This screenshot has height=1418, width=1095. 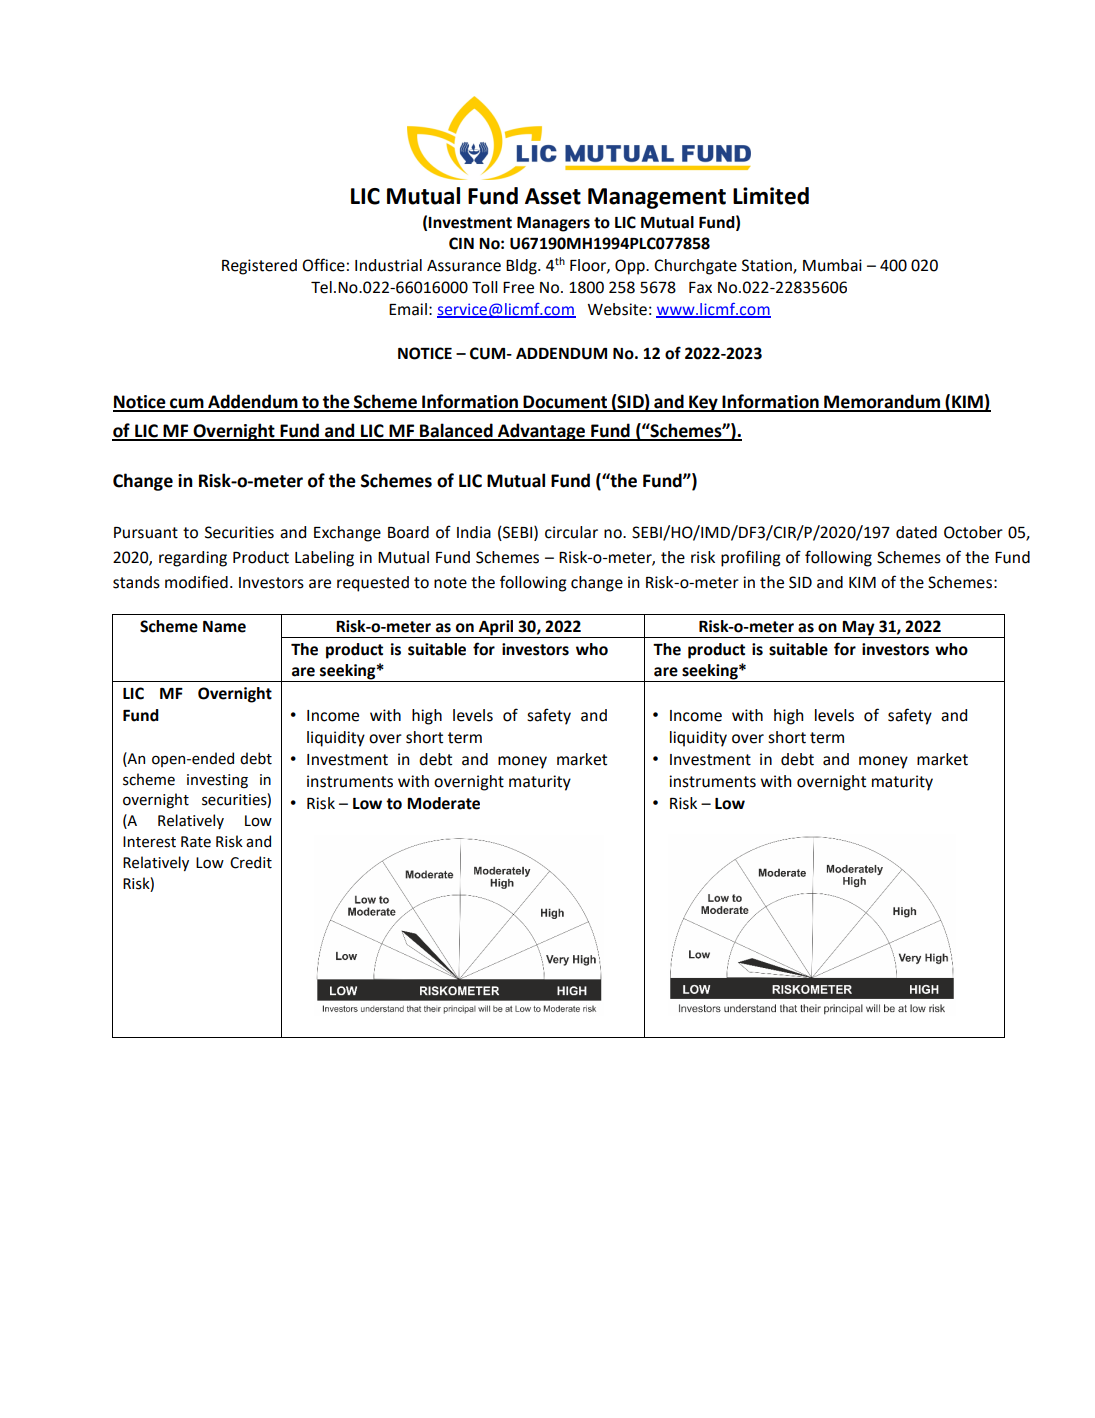 I want to click on dated, so click(x=916, y=532).
